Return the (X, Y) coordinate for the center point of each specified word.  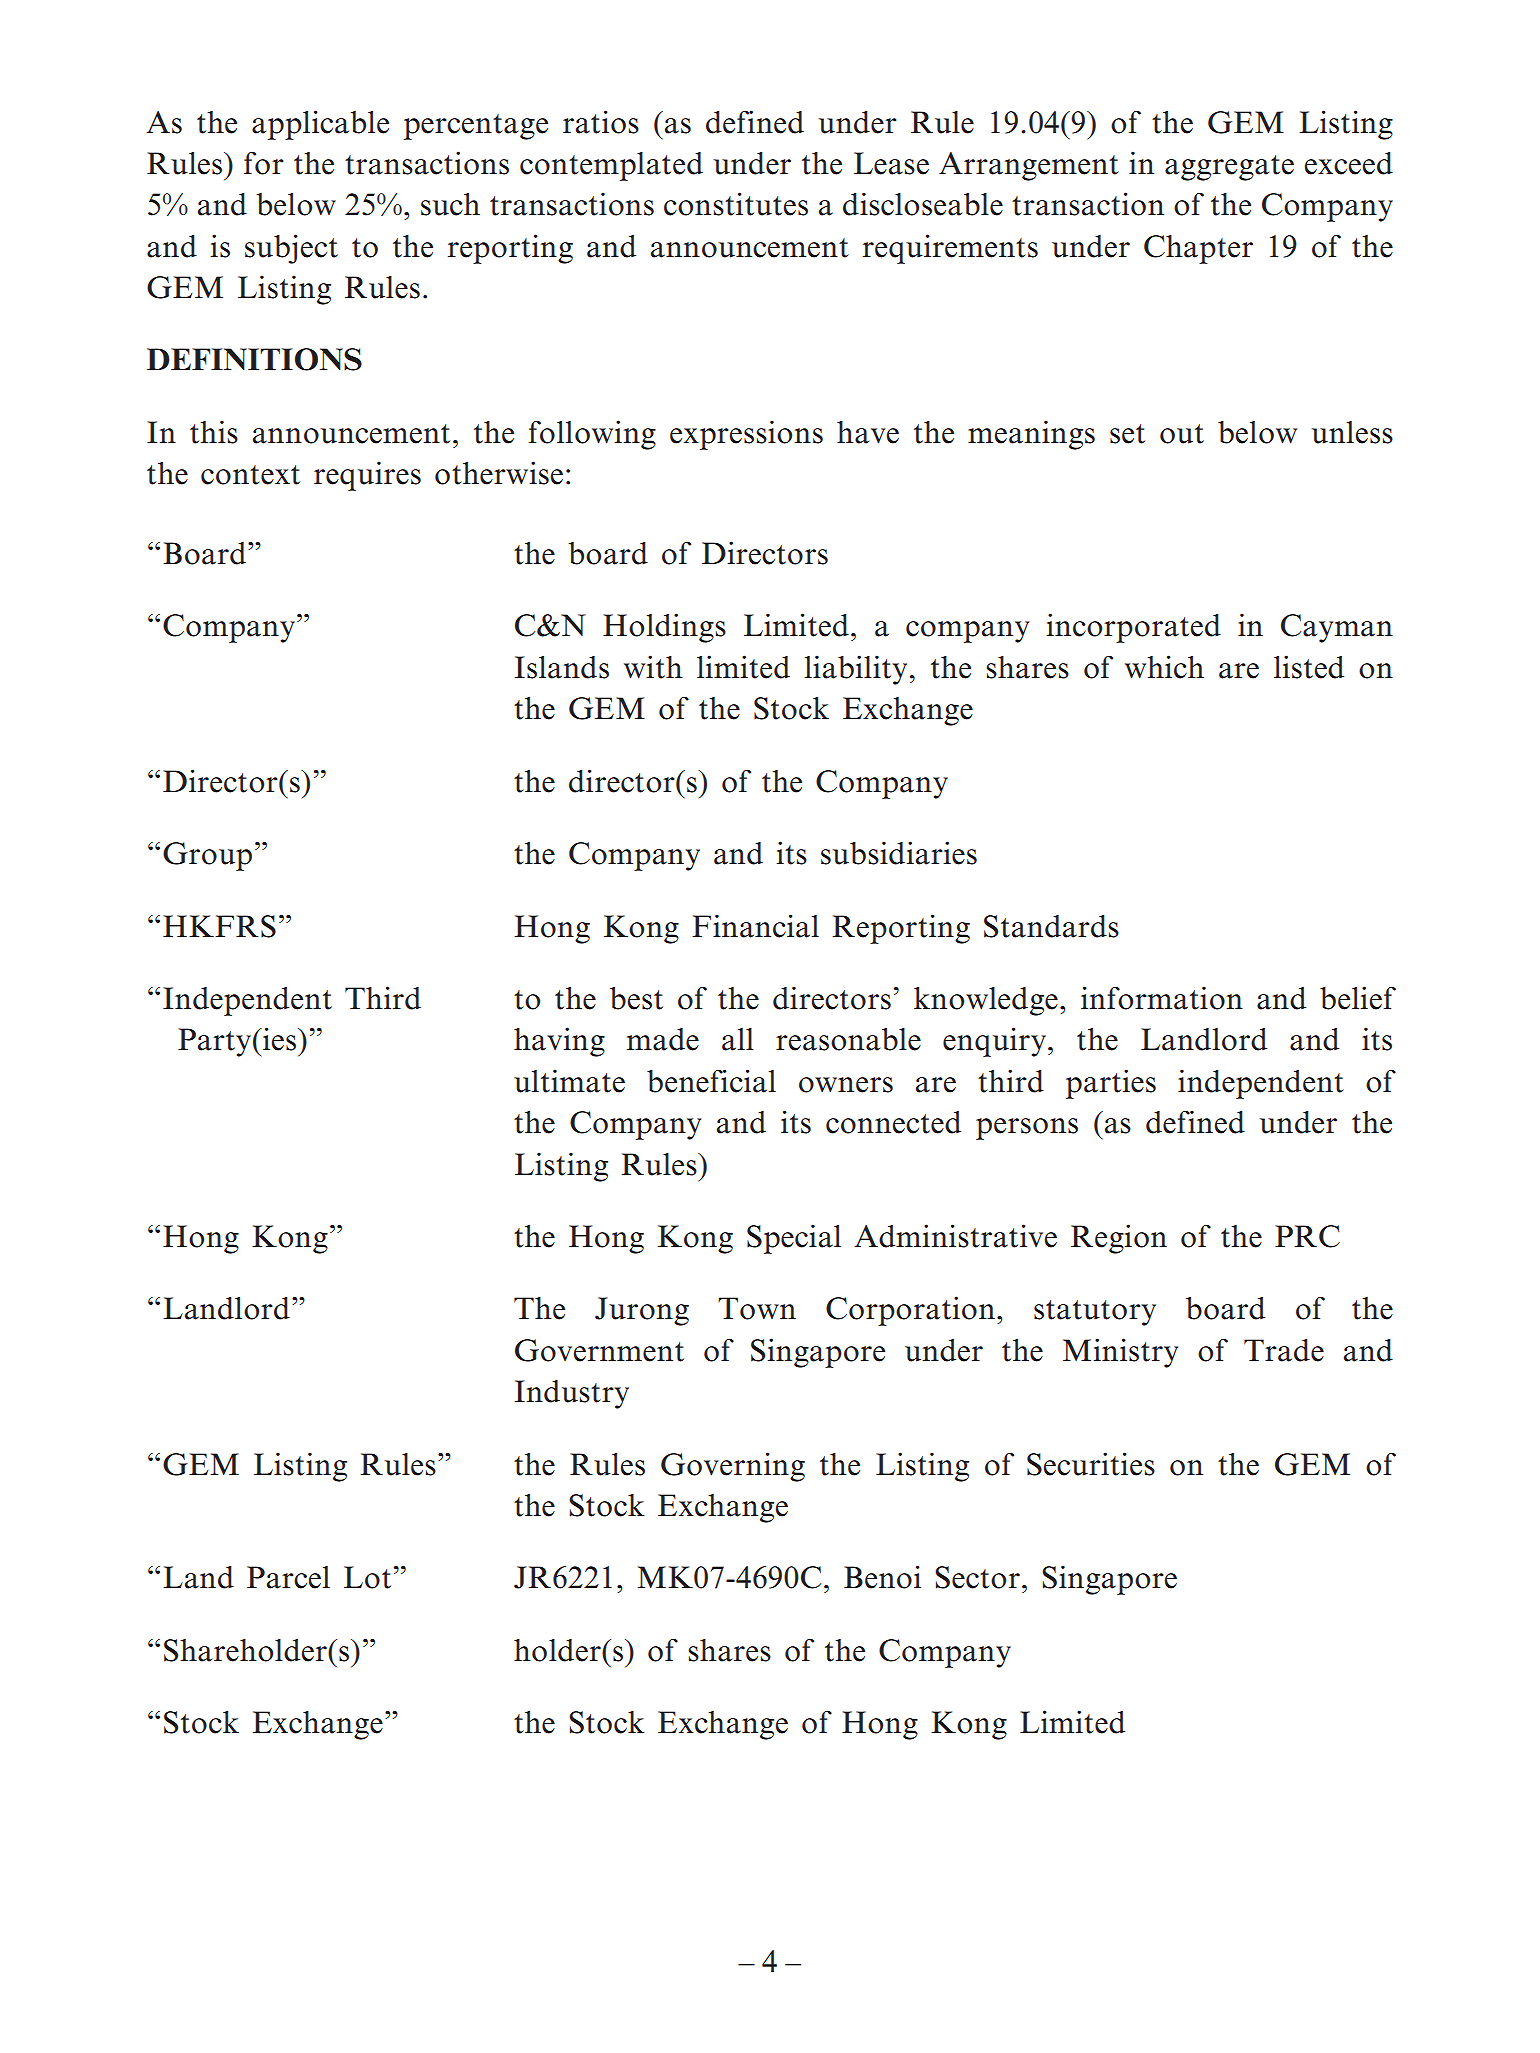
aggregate (1229, 168)
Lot (367, 1577)
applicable (320, 125)
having (559, 1042)
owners (846, 1085)
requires (367, 476)
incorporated (1134, 628)
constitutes (736, 204)
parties (1111, 1084)
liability (856, 670)
